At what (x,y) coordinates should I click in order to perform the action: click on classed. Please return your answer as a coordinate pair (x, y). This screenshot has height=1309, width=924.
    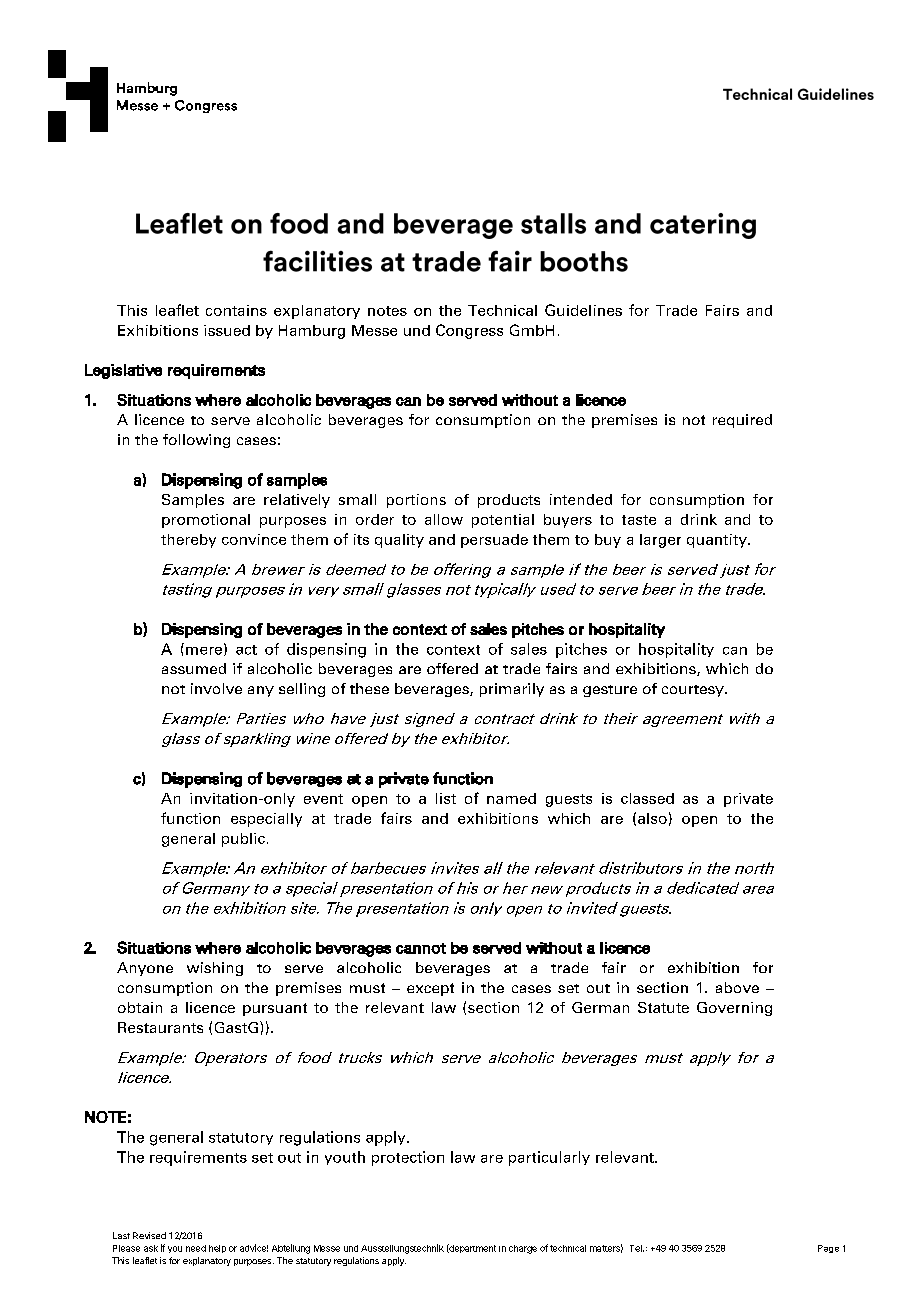
    Looking at the image, I should click on (647, 798).
